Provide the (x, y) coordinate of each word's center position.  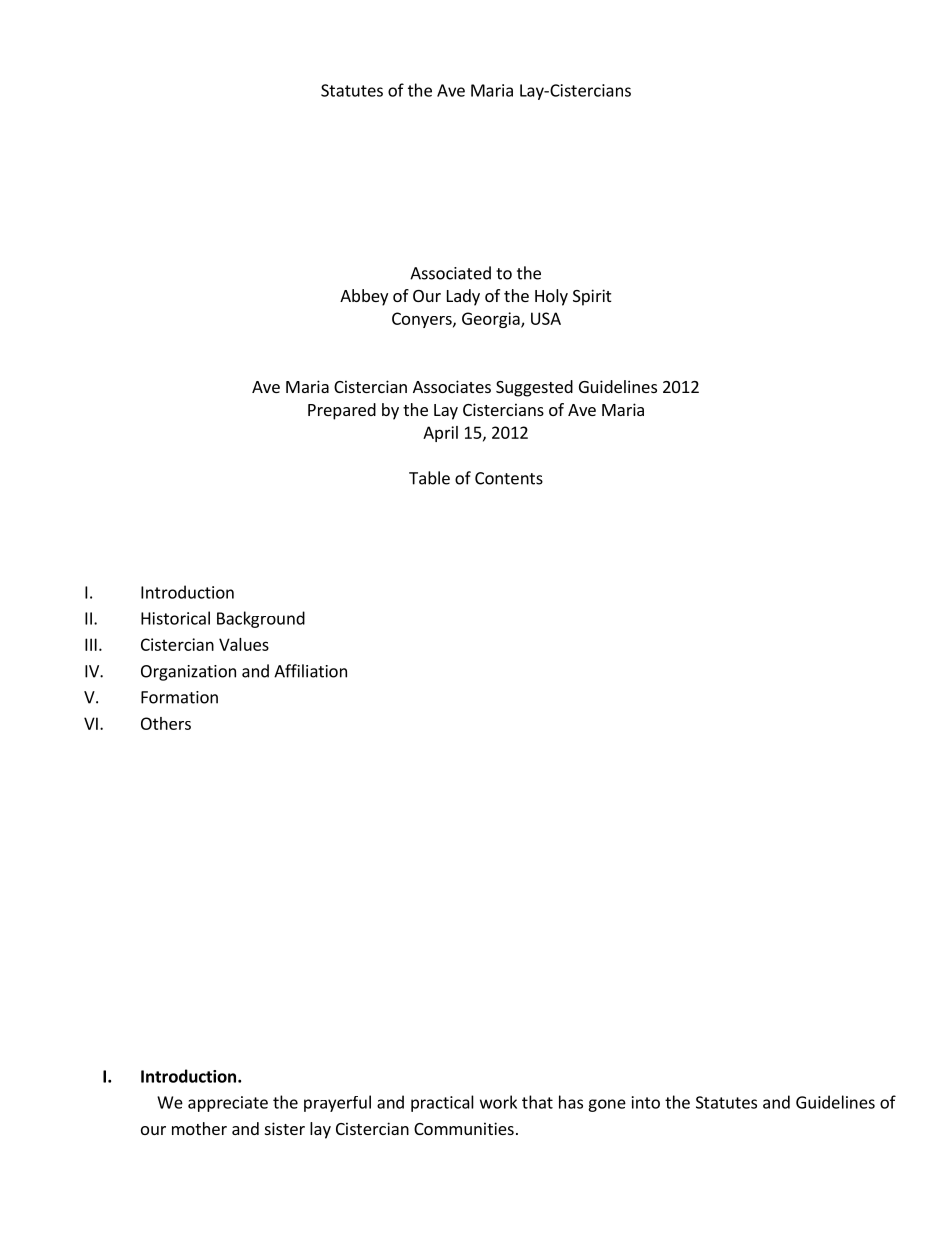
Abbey (364, 297)
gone (607, 1105)
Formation (179, 697)
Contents (509, 478)
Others (166, 723)
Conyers (423, 320)
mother (199, 1128)
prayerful (337, 1103)
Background (261, 619)
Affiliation (310, 671)
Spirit (592, 297)
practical (442, 1103)
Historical (175, 618)
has (571, 1102)
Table (429, 478)
